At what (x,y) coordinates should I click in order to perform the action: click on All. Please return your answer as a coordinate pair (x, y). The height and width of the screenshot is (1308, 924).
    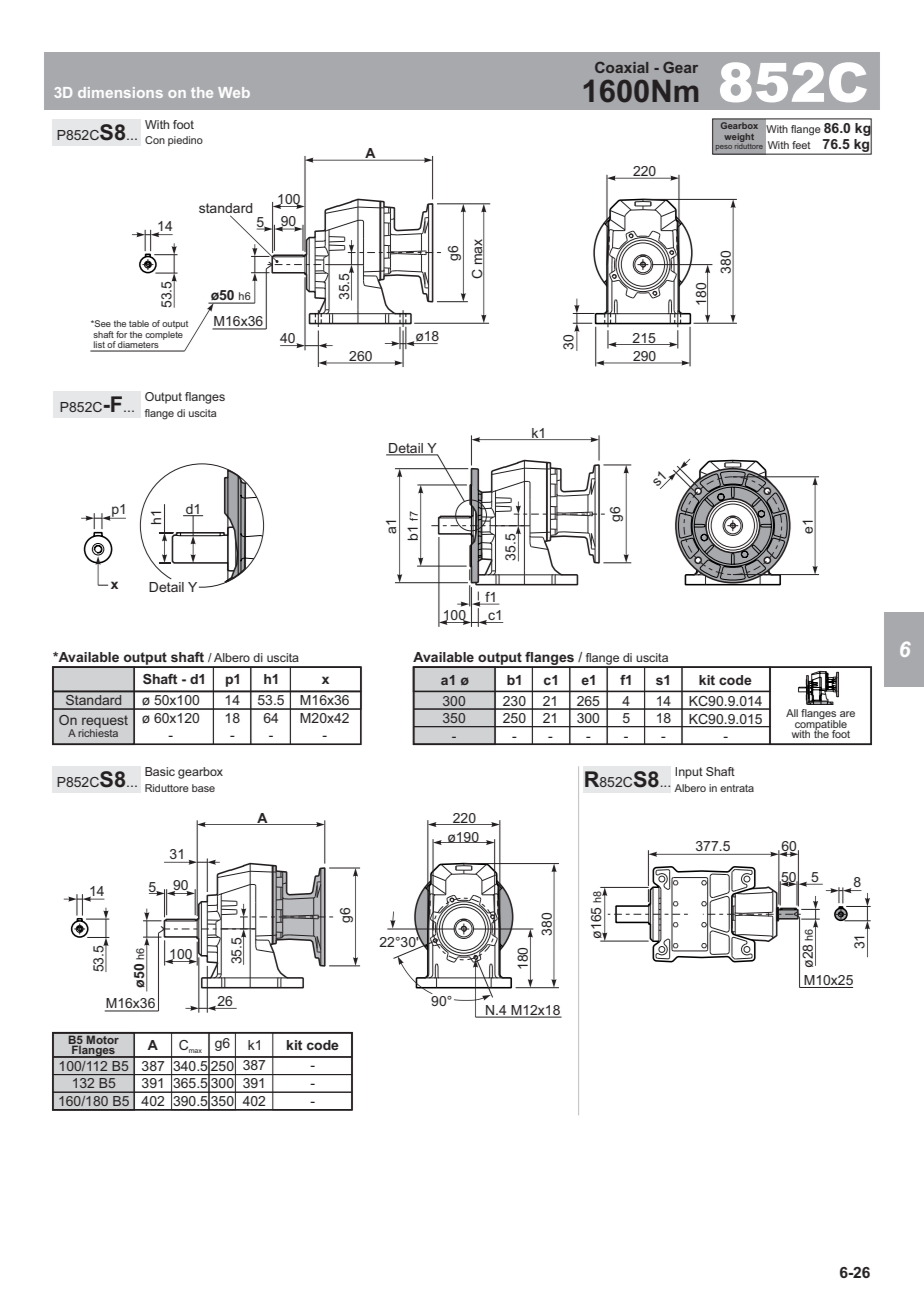
    Looking at the image, I should click on (792, 713).
